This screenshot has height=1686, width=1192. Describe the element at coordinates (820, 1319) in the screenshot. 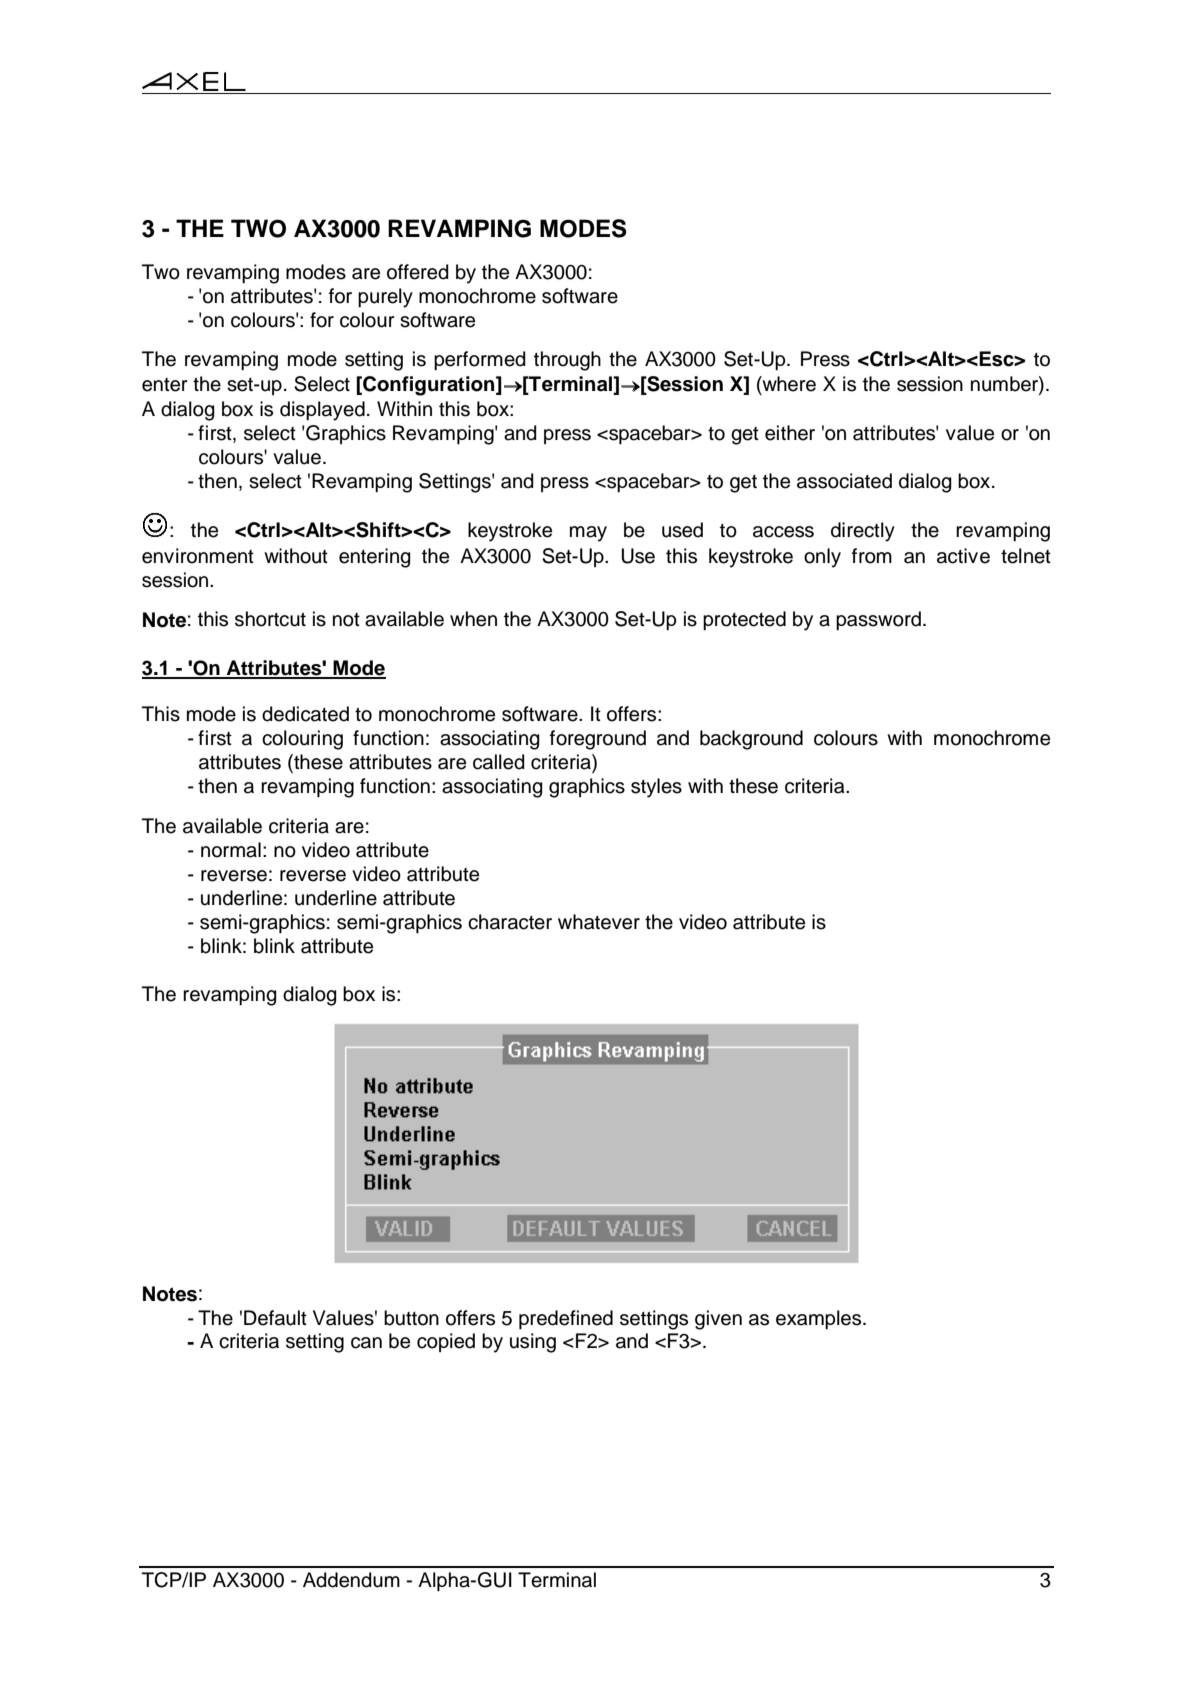

I see `examples` at that location.
